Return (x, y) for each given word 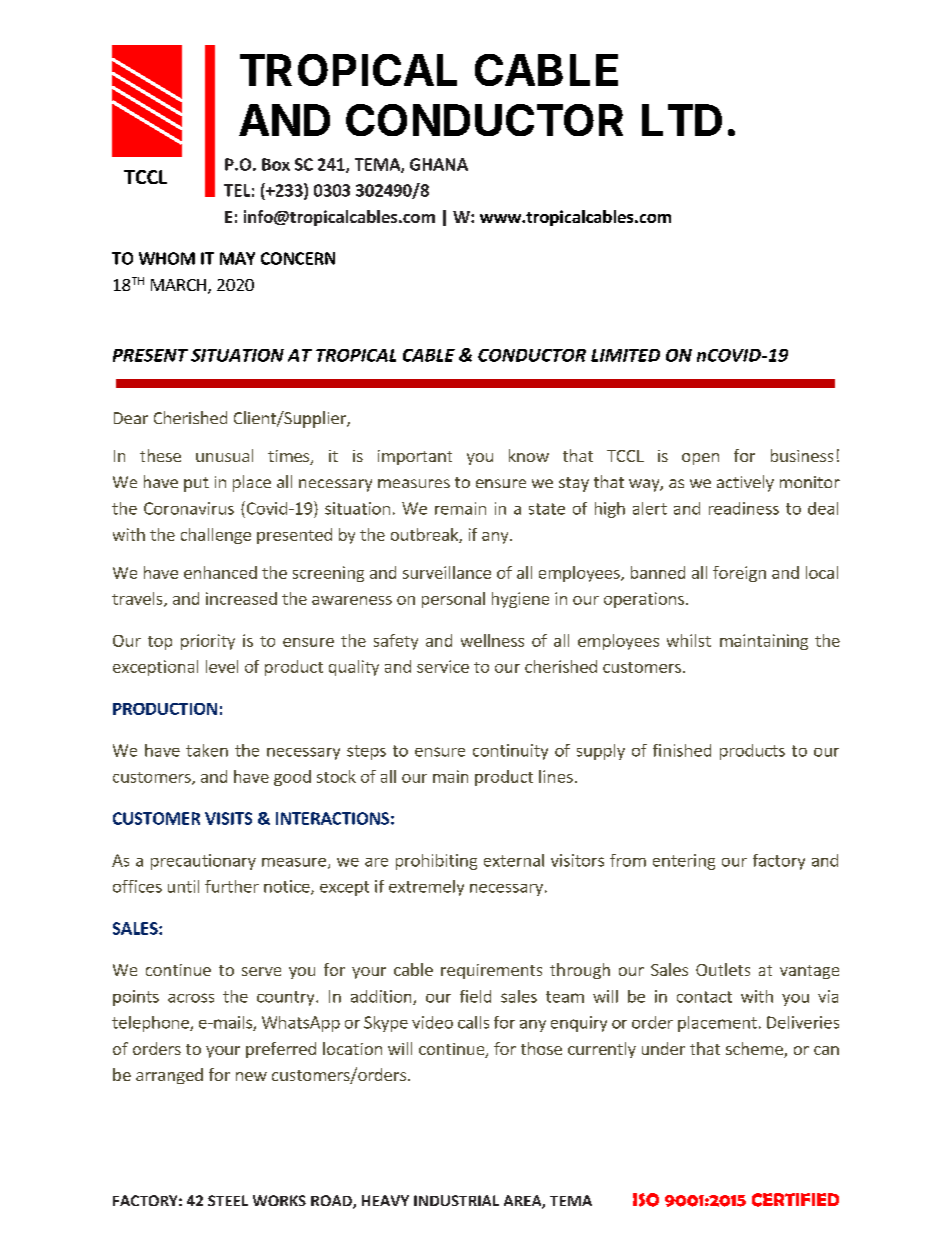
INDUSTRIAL (456, 1200)
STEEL (228, 1200)
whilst (689, 640)
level (222, 666)
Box (276, 164)
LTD (682, 120)
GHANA (439, 164)
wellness (492, 640)
